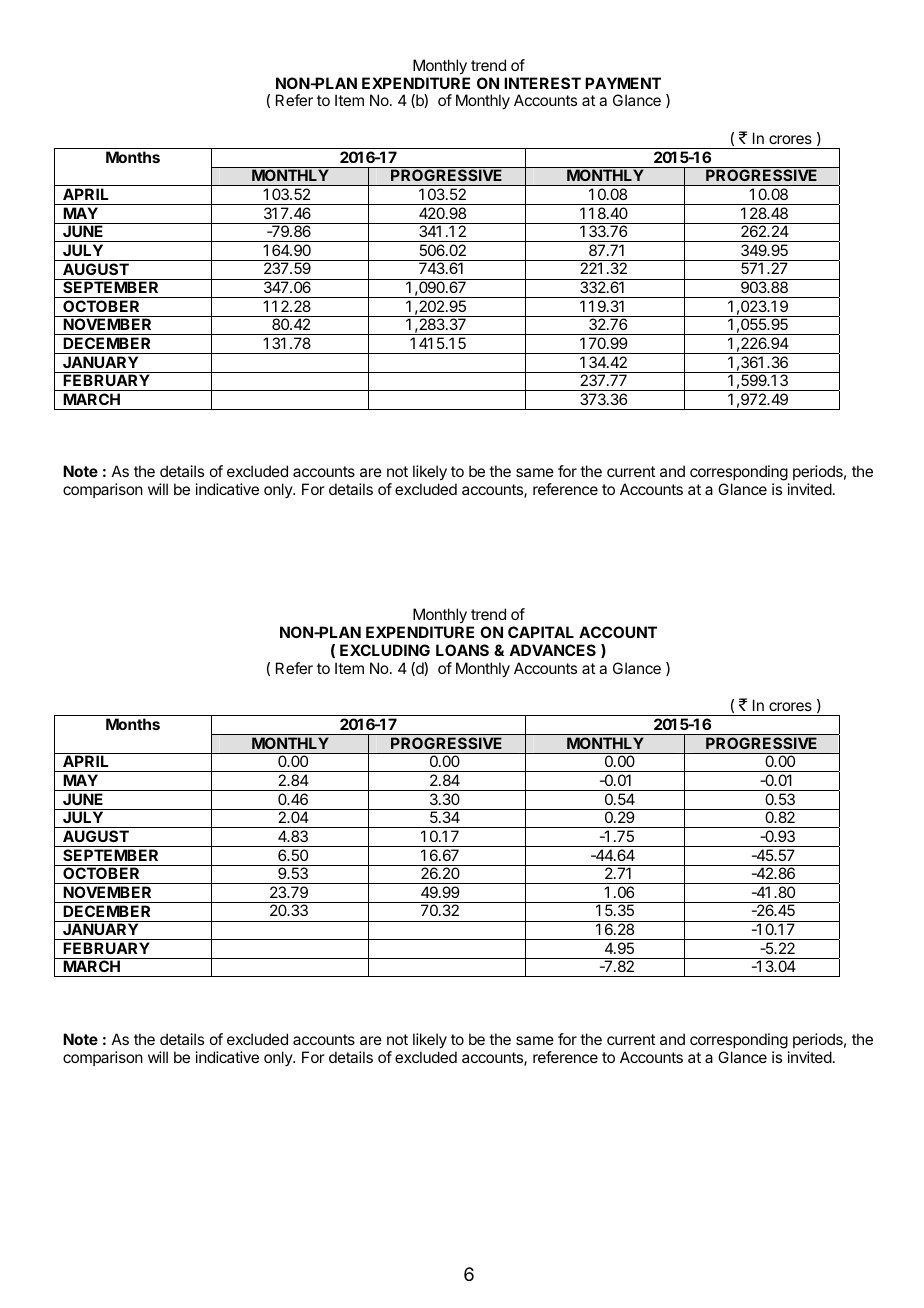  Describe the element at coordinates (552, 650) in the document. I see `ADVANCES` at that location.
